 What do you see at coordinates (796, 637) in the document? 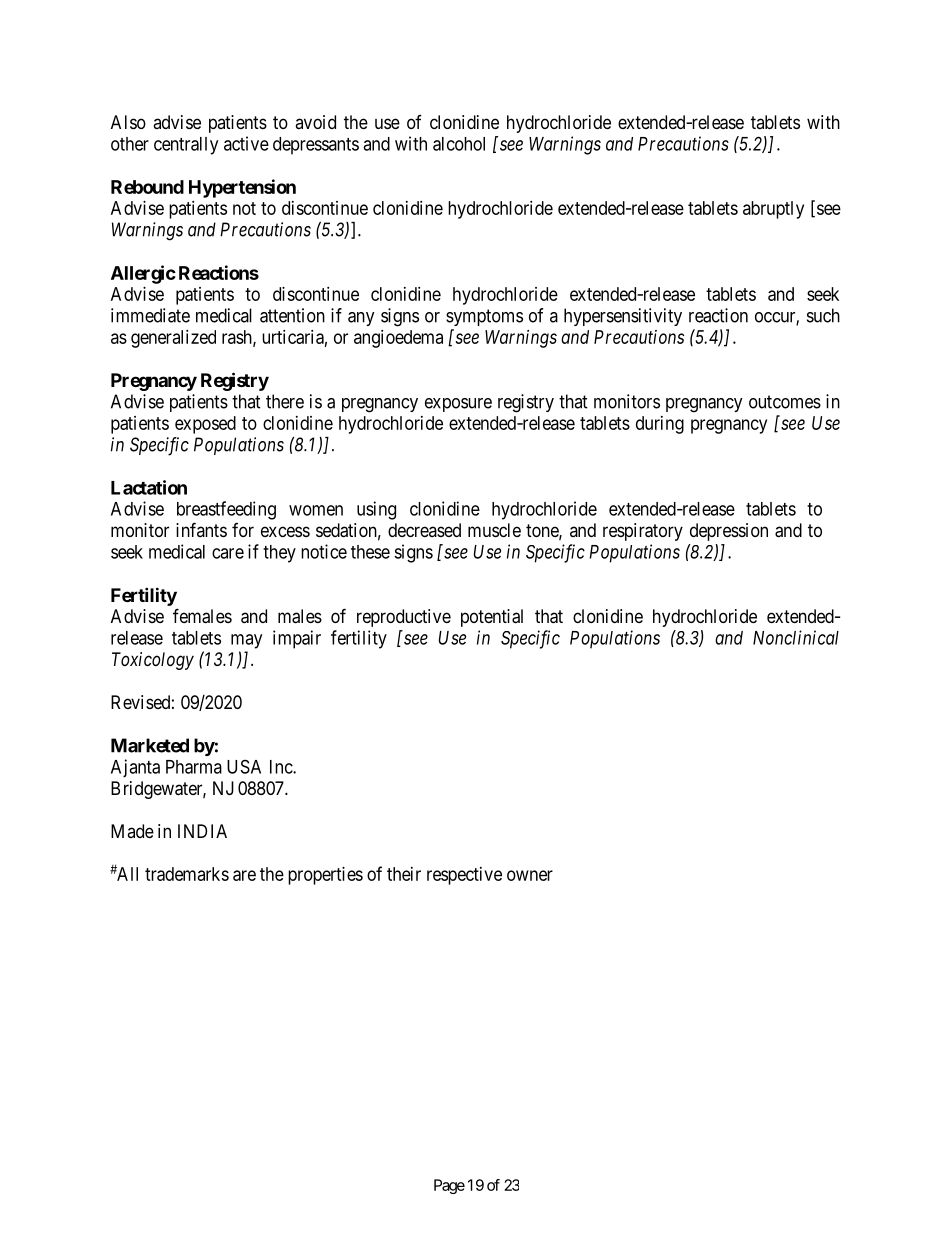
I see `Nonclinical` at bounding box center [796, 637].
